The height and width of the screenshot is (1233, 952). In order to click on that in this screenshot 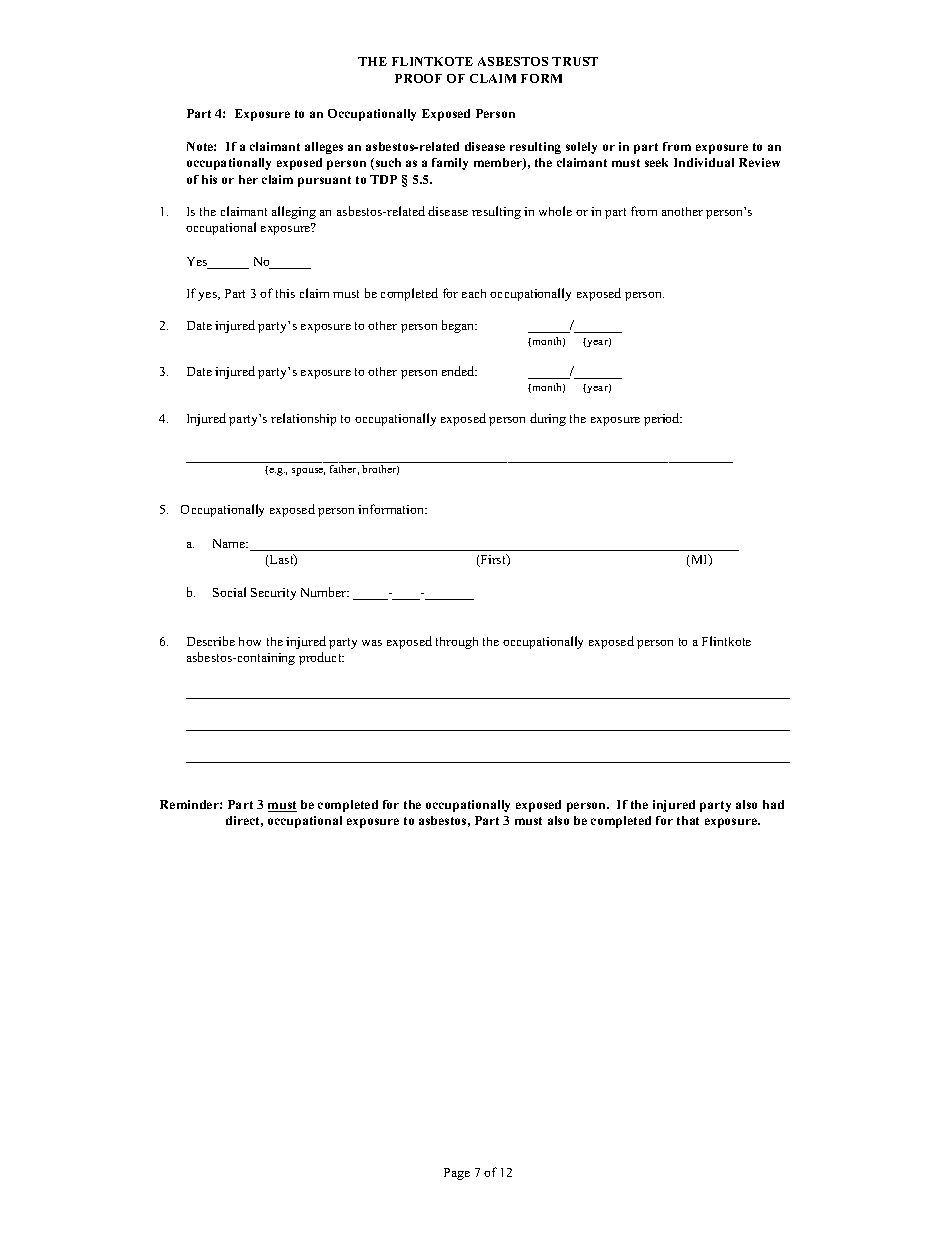, I will do `click(688, 820)`.
